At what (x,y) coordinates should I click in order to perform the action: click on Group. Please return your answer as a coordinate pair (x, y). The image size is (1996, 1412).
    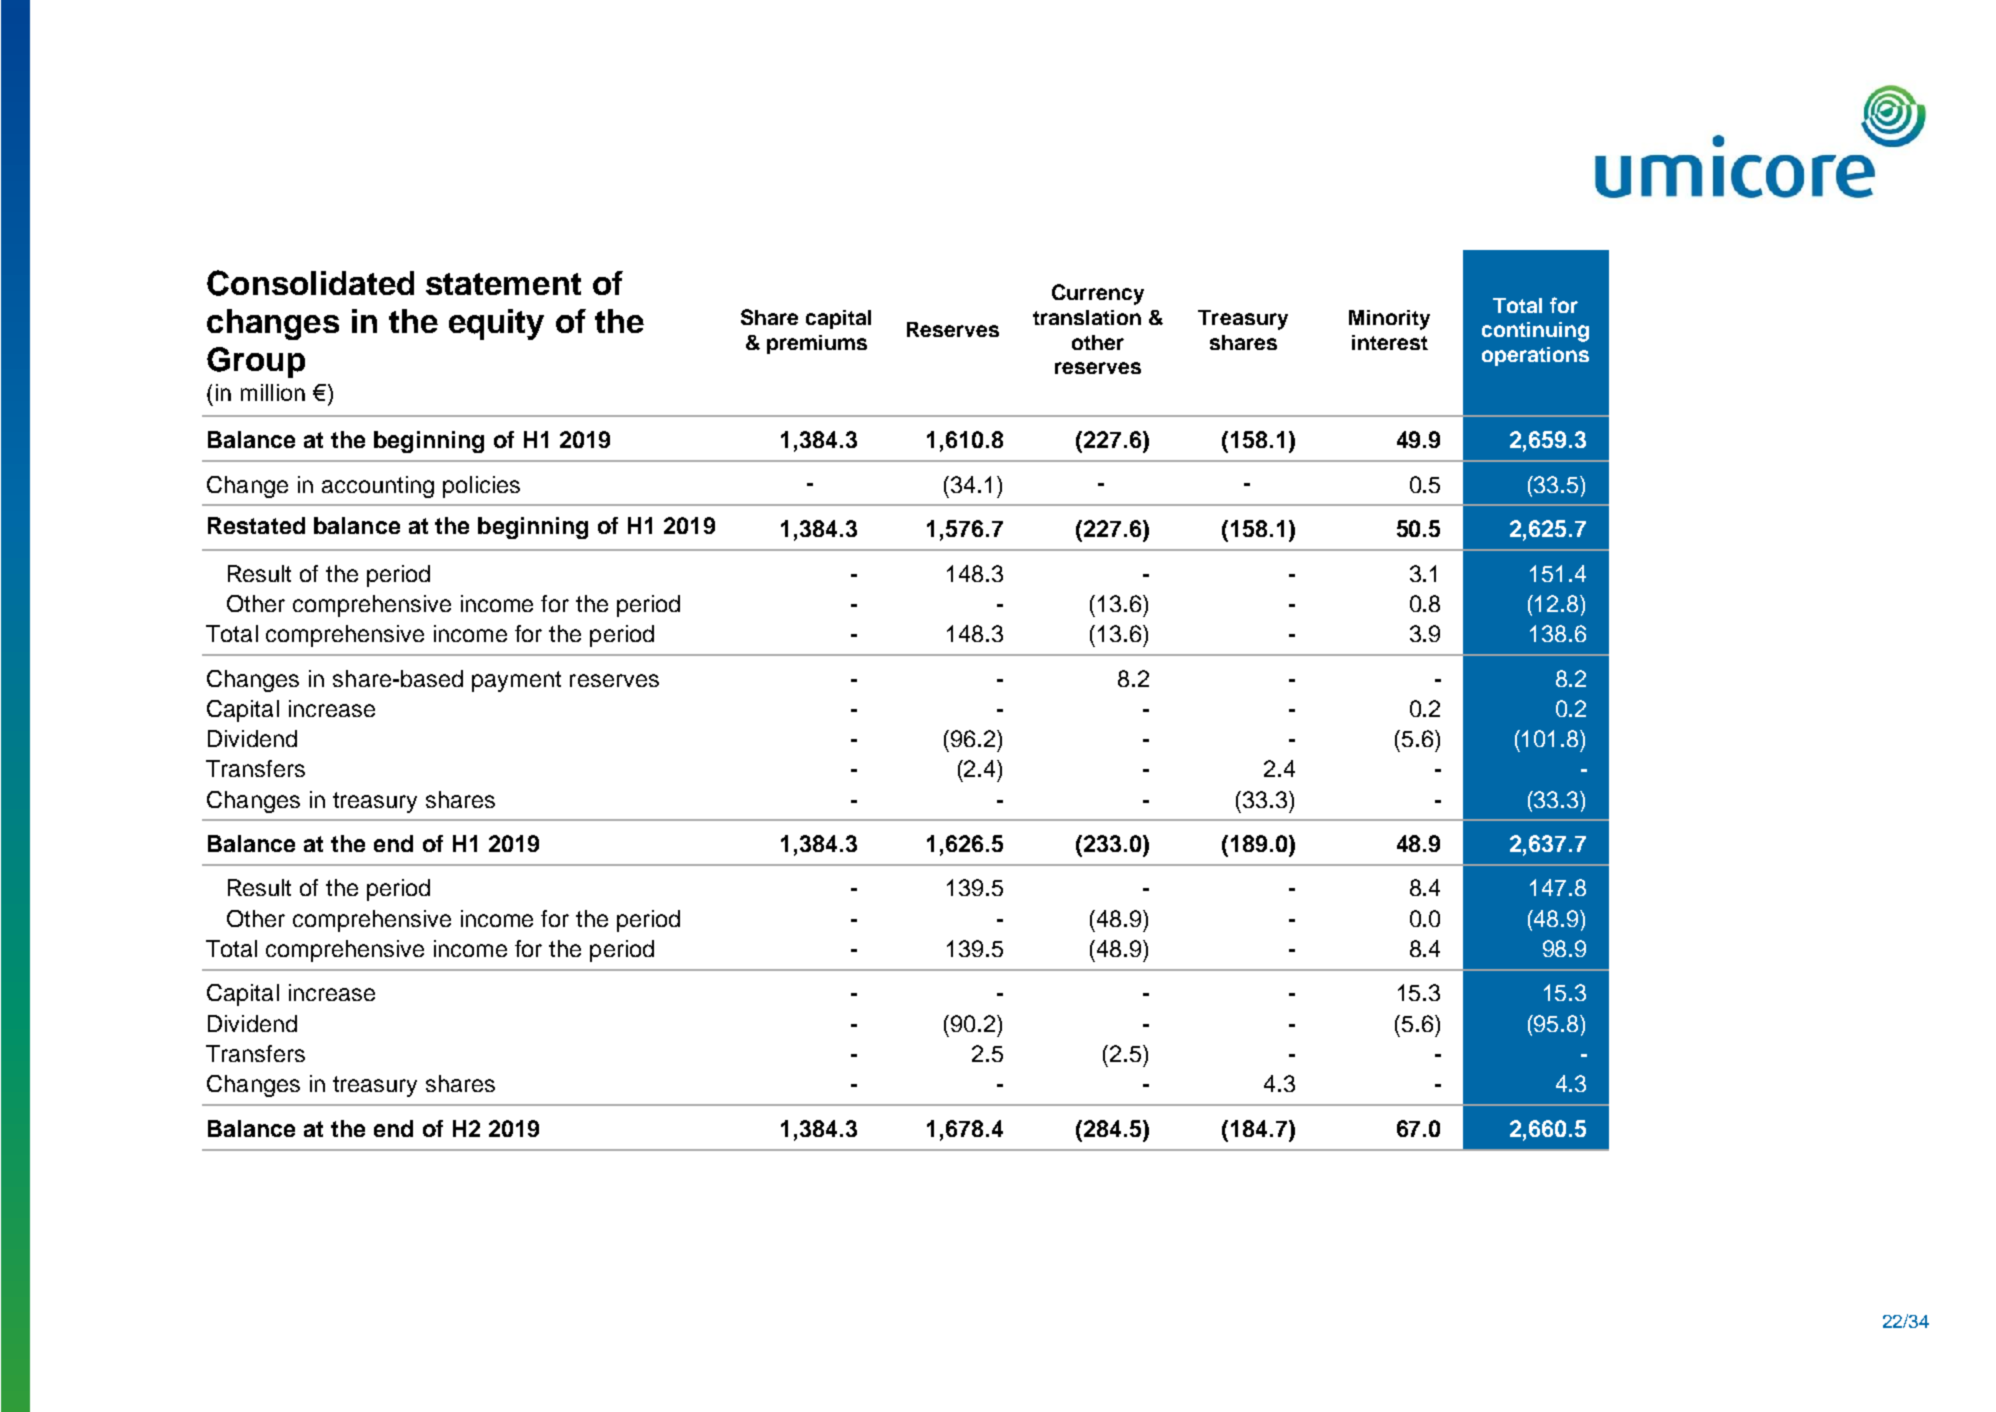
    Looking at the image, I should click on (256, 362).
